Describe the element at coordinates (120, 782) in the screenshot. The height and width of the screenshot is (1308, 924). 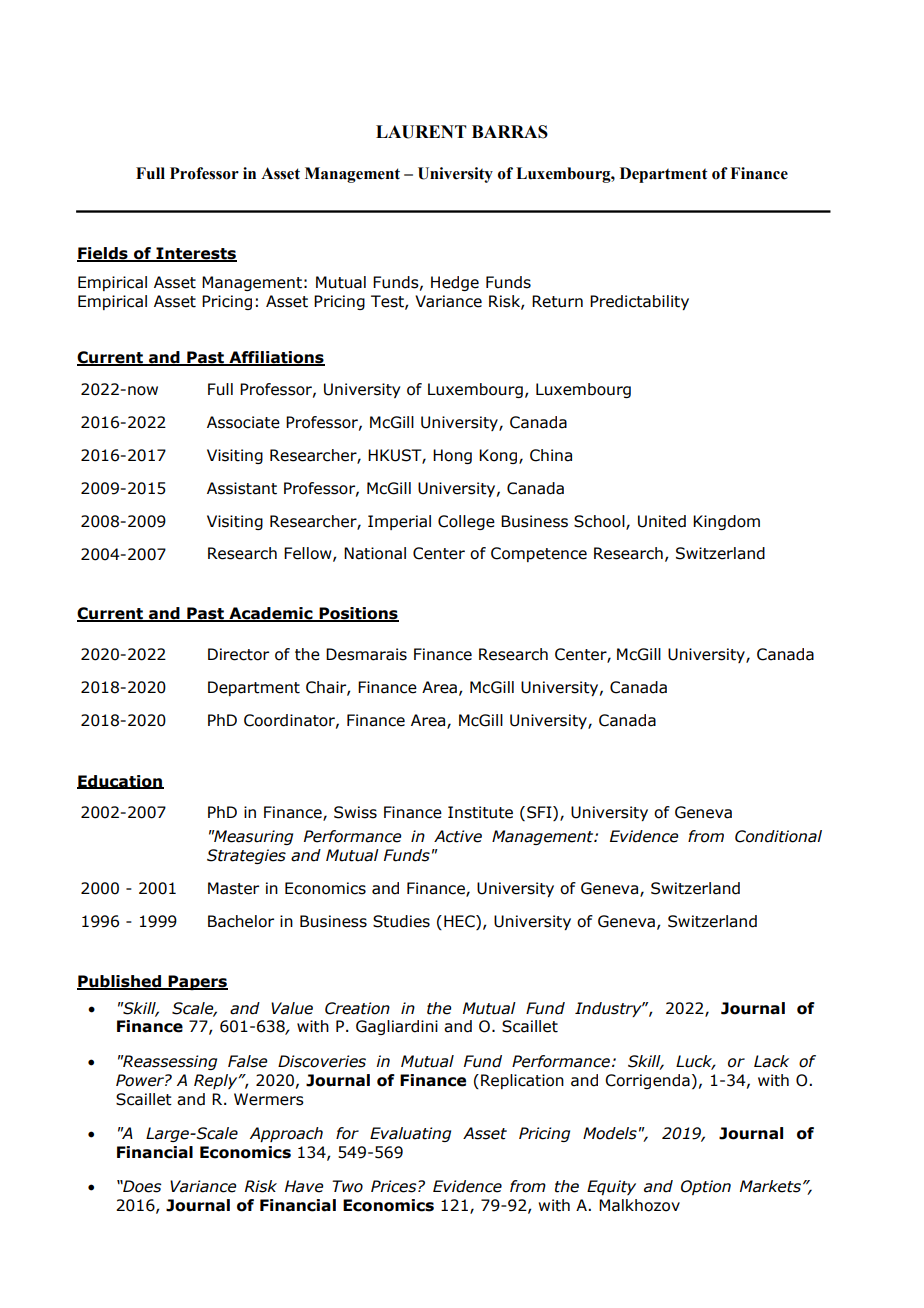
I see `Education` at that location.
